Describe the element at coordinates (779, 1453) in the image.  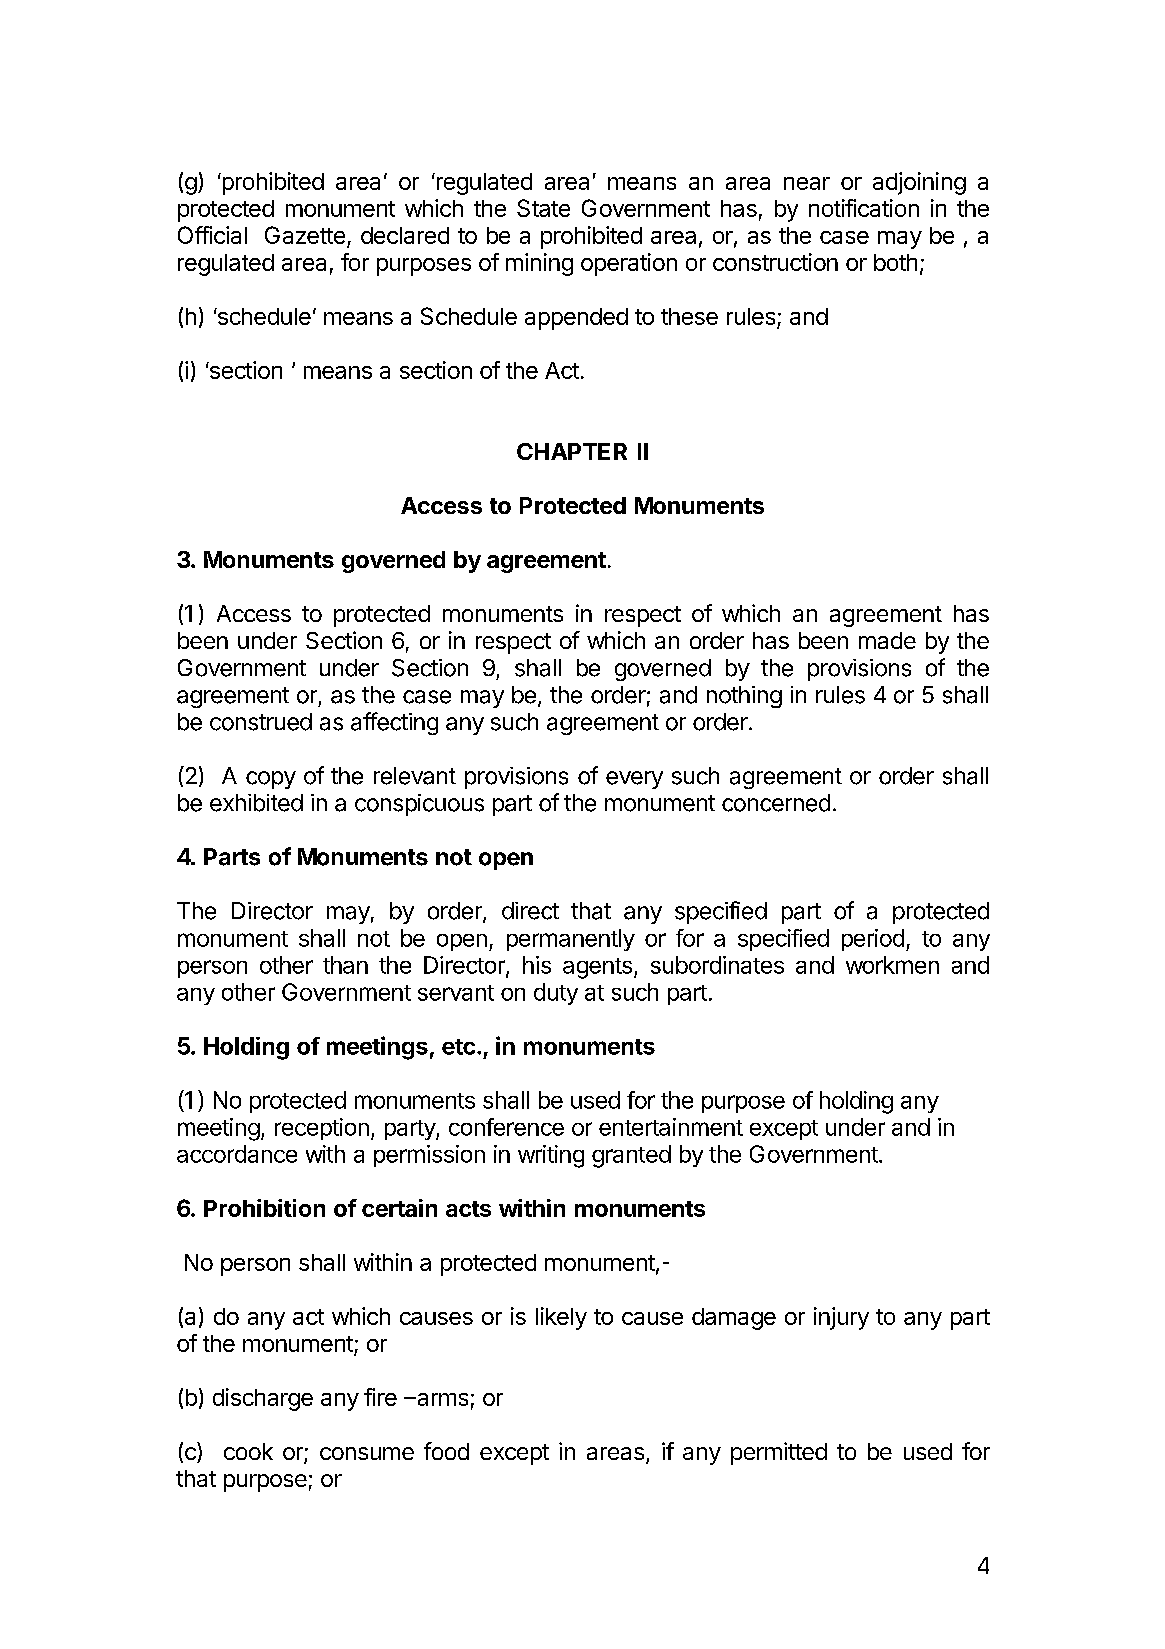
I see `permitted` at that location.
